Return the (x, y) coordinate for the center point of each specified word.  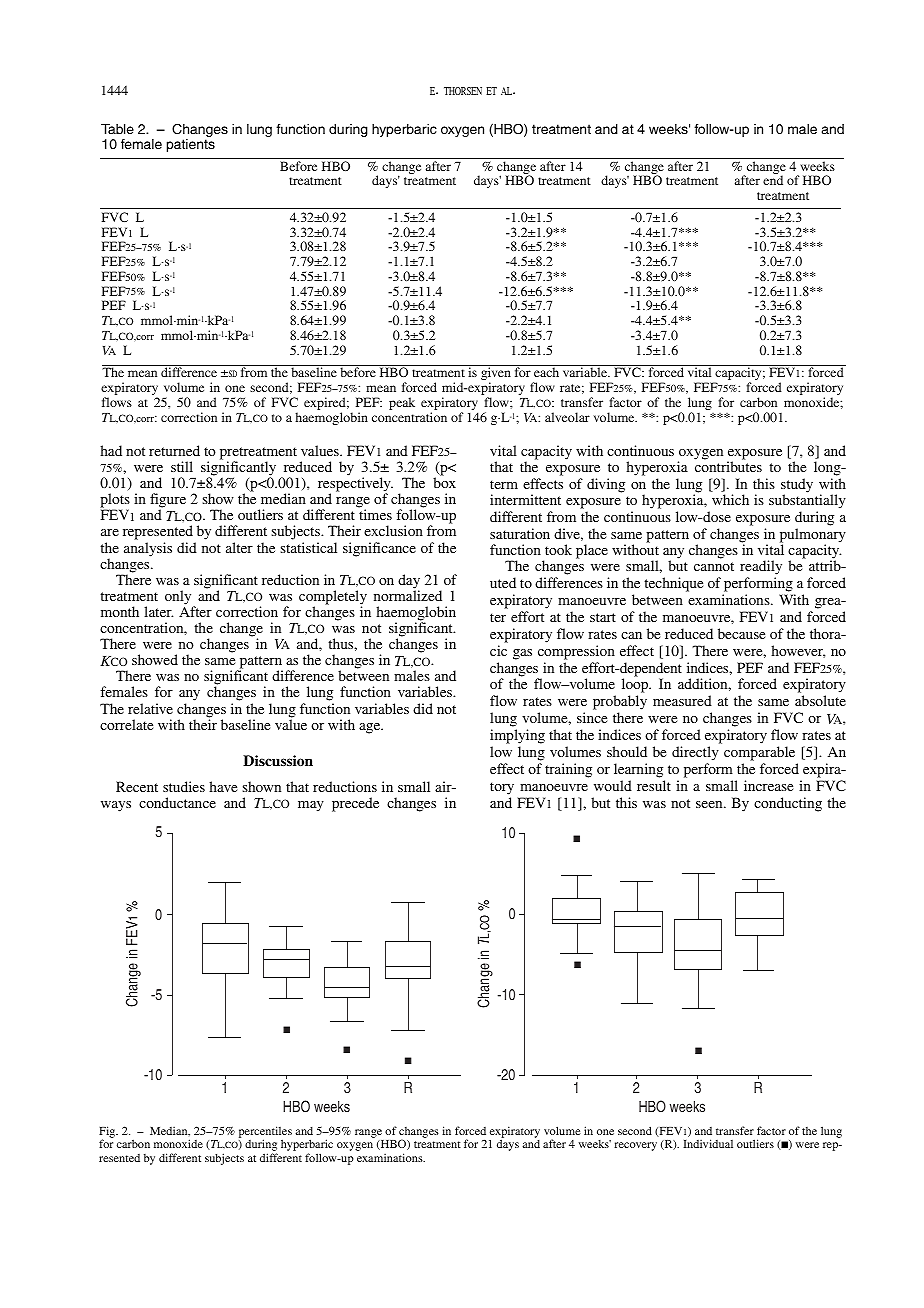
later (158, 611)
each (546, 372)
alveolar (567, 417)
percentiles (265, 1133)
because (741, 633)
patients (191, 145)
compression (576, 652)
